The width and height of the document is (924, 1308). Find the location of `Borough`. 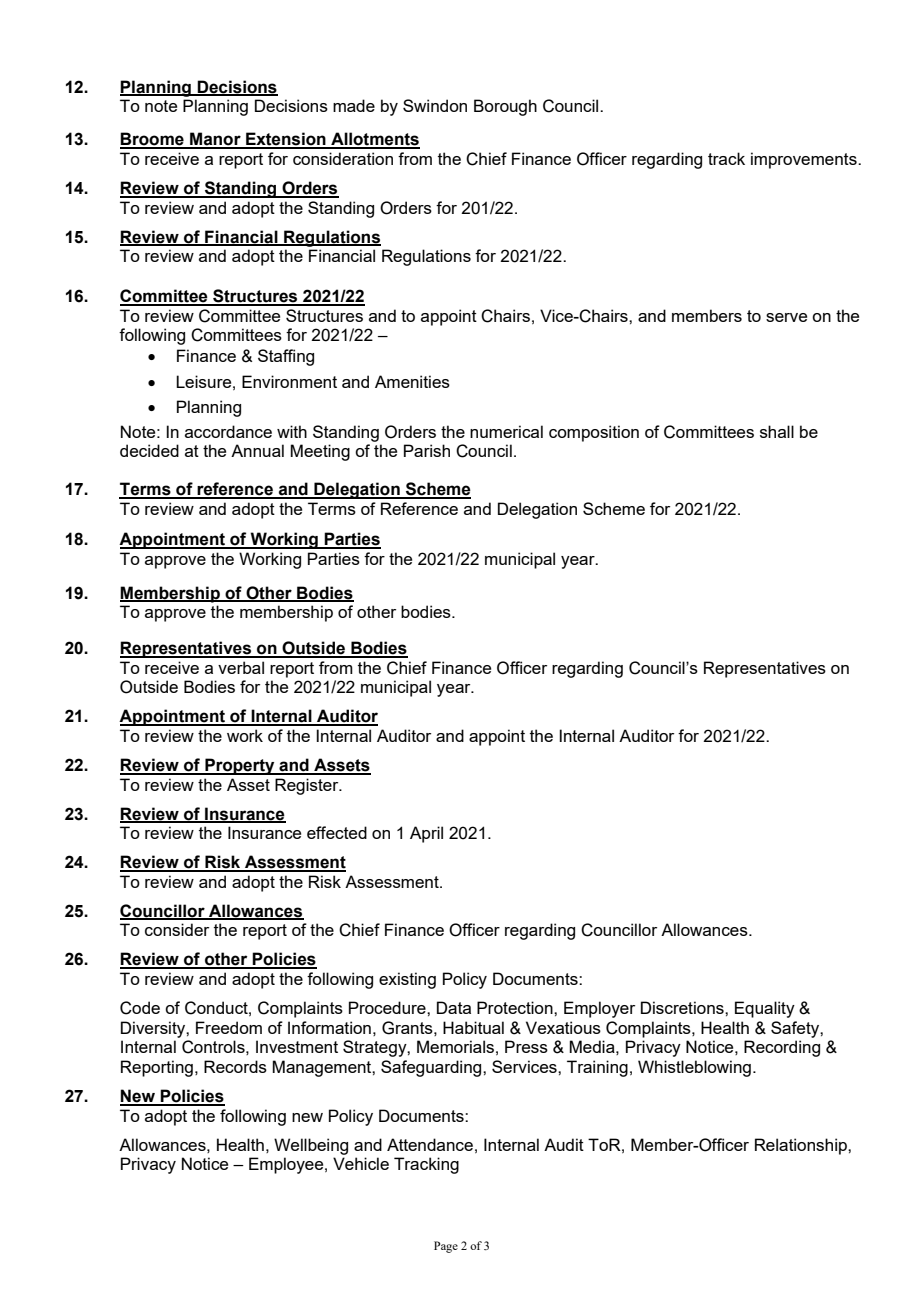

Borough is located at coordinates (505, 107).
